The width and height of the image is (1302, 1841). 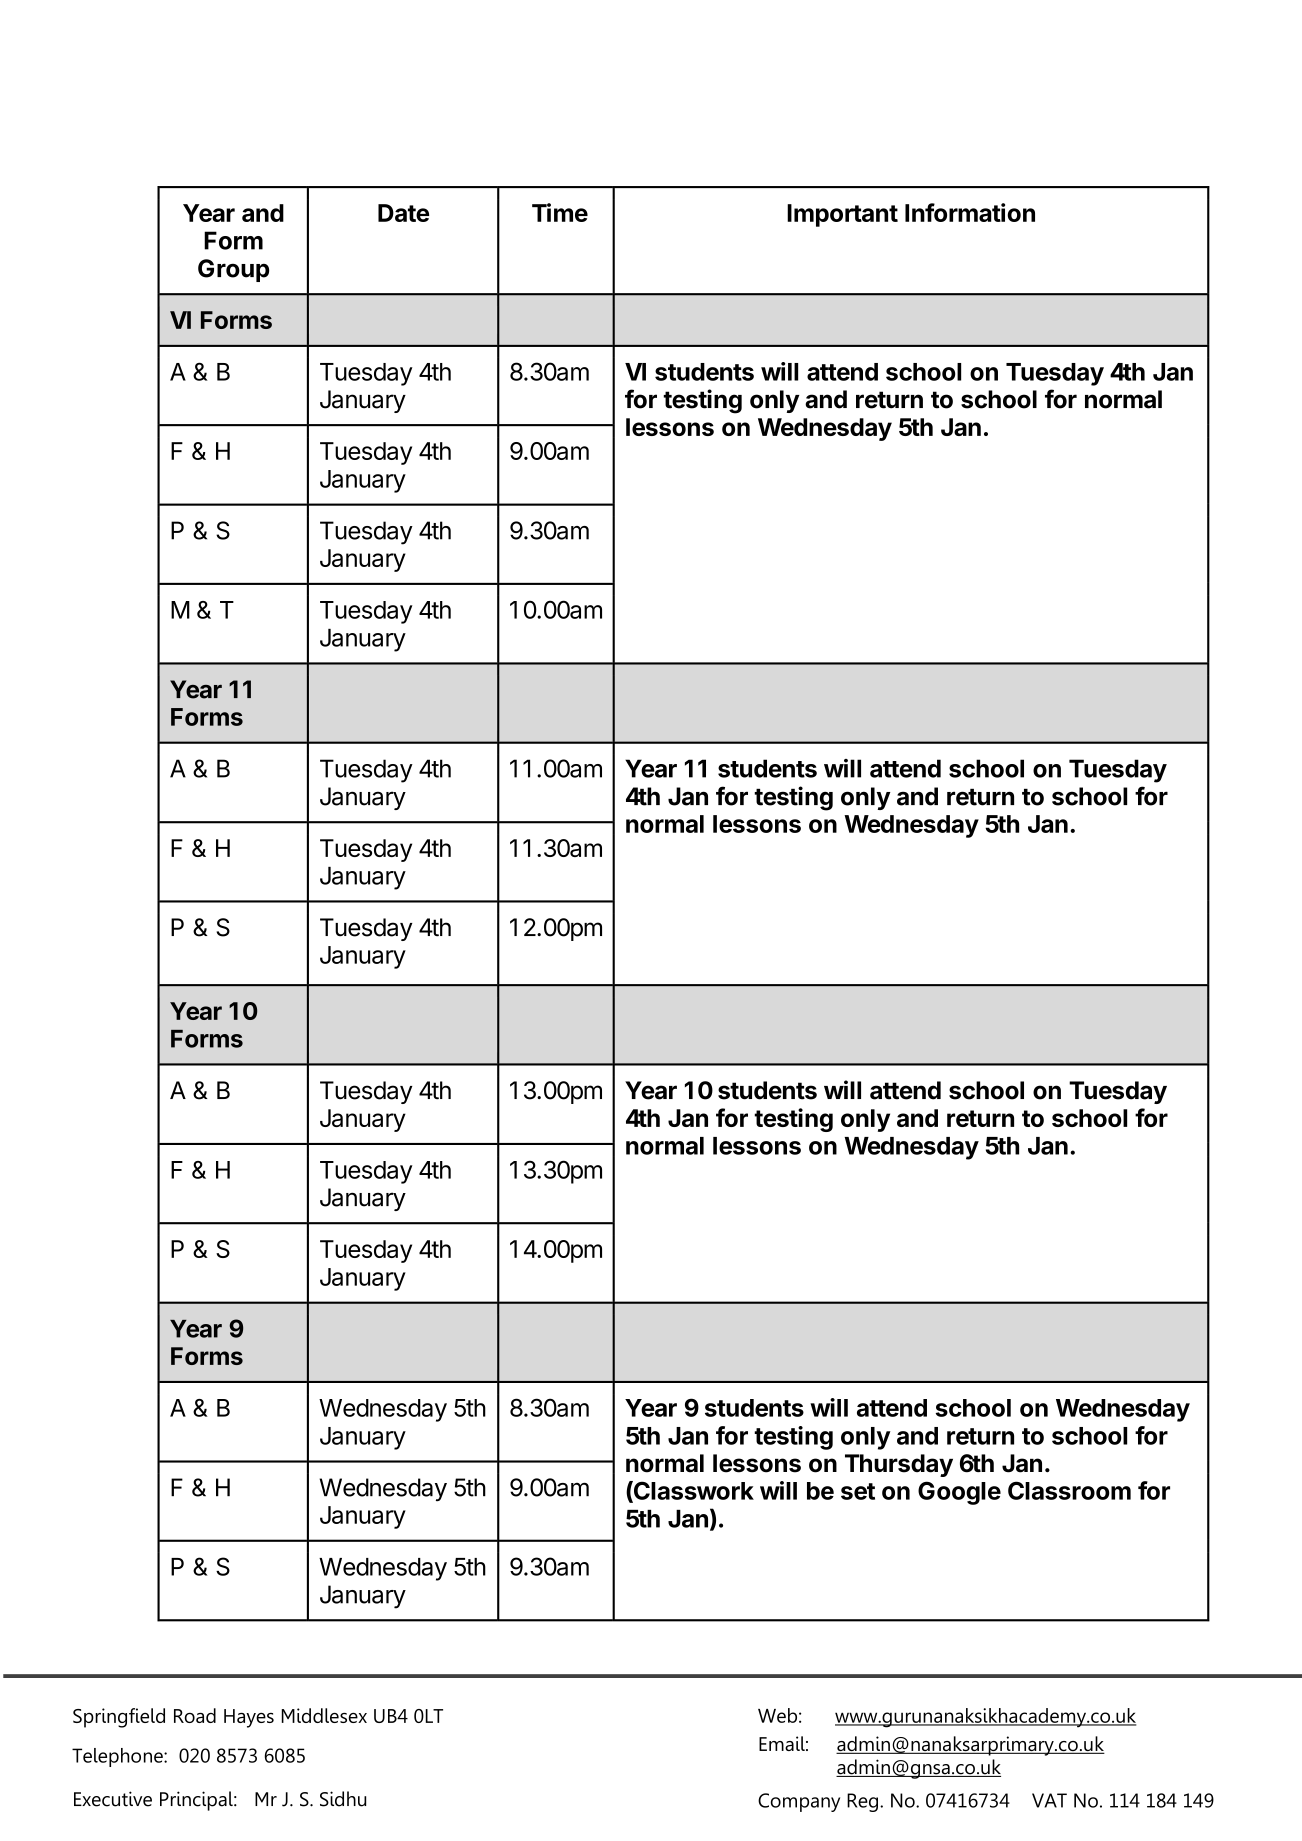 What do you see at coordinates (249, 1718) in the image?
I see `Hayes` at bounding box center [249, 1718].
